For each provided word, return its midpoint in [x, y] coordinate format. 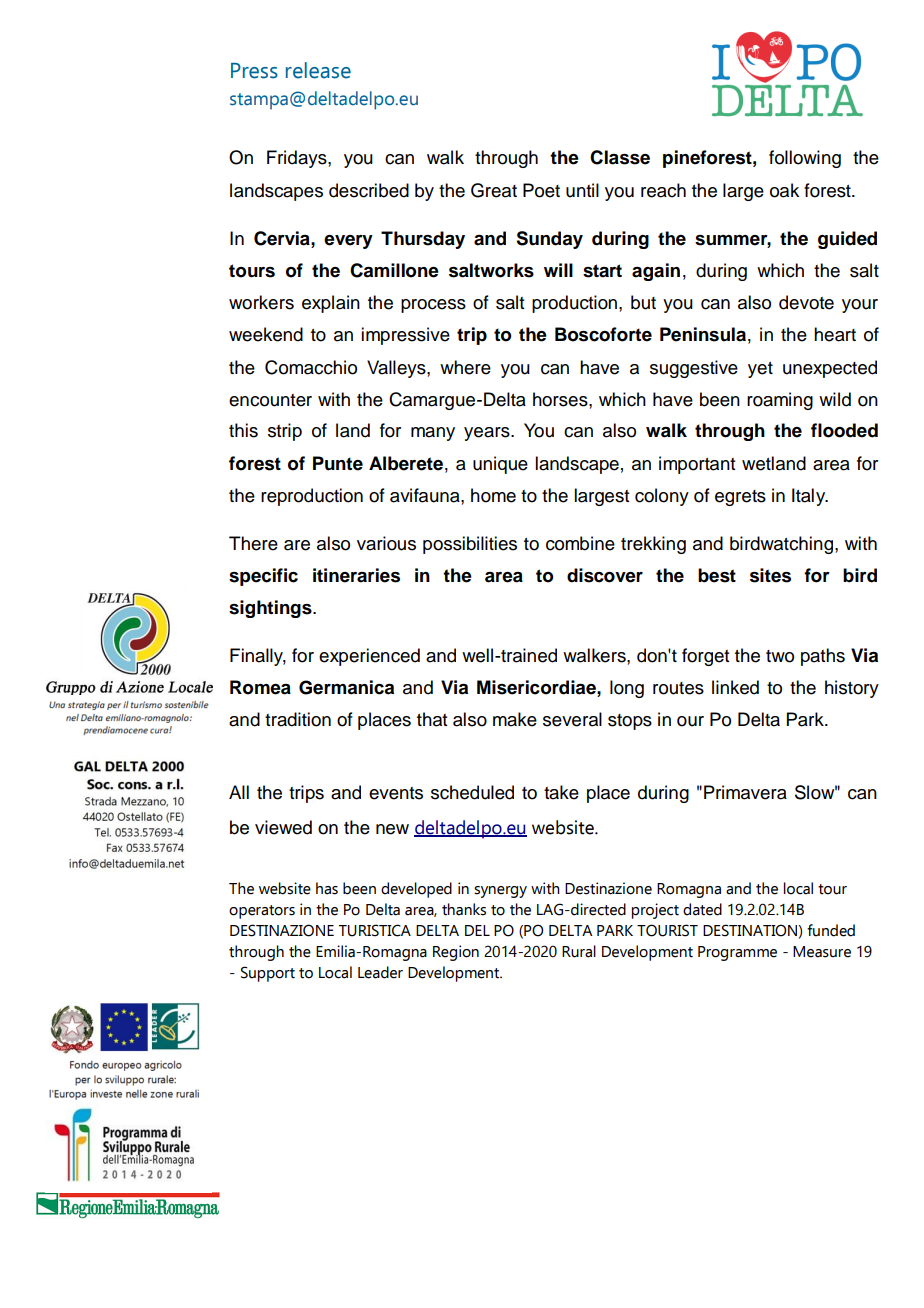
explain [331, 304]
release [318, 70]
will [558, 270]
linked [735, 687]
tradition [298, 719]
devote [806, 302]
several [572, 719]
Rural [579, 951]
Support [268, 974]
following [805, 159]
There [253, 543]
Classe [620, 157]
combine [580, 543]
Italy [810, 497]
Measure [822, 952]
